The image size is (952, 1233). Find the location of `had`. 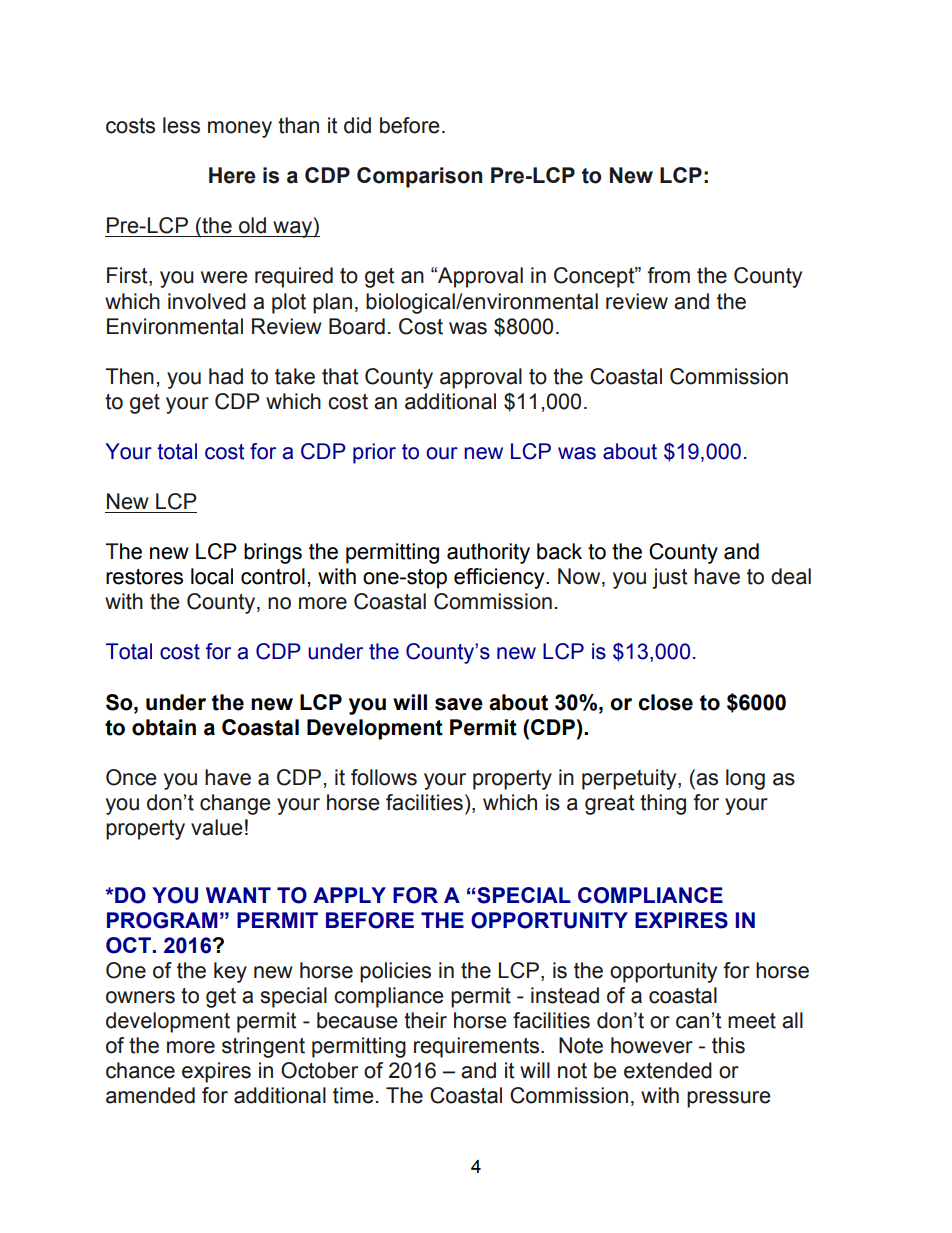

had is located at coordinates (226, 376).
